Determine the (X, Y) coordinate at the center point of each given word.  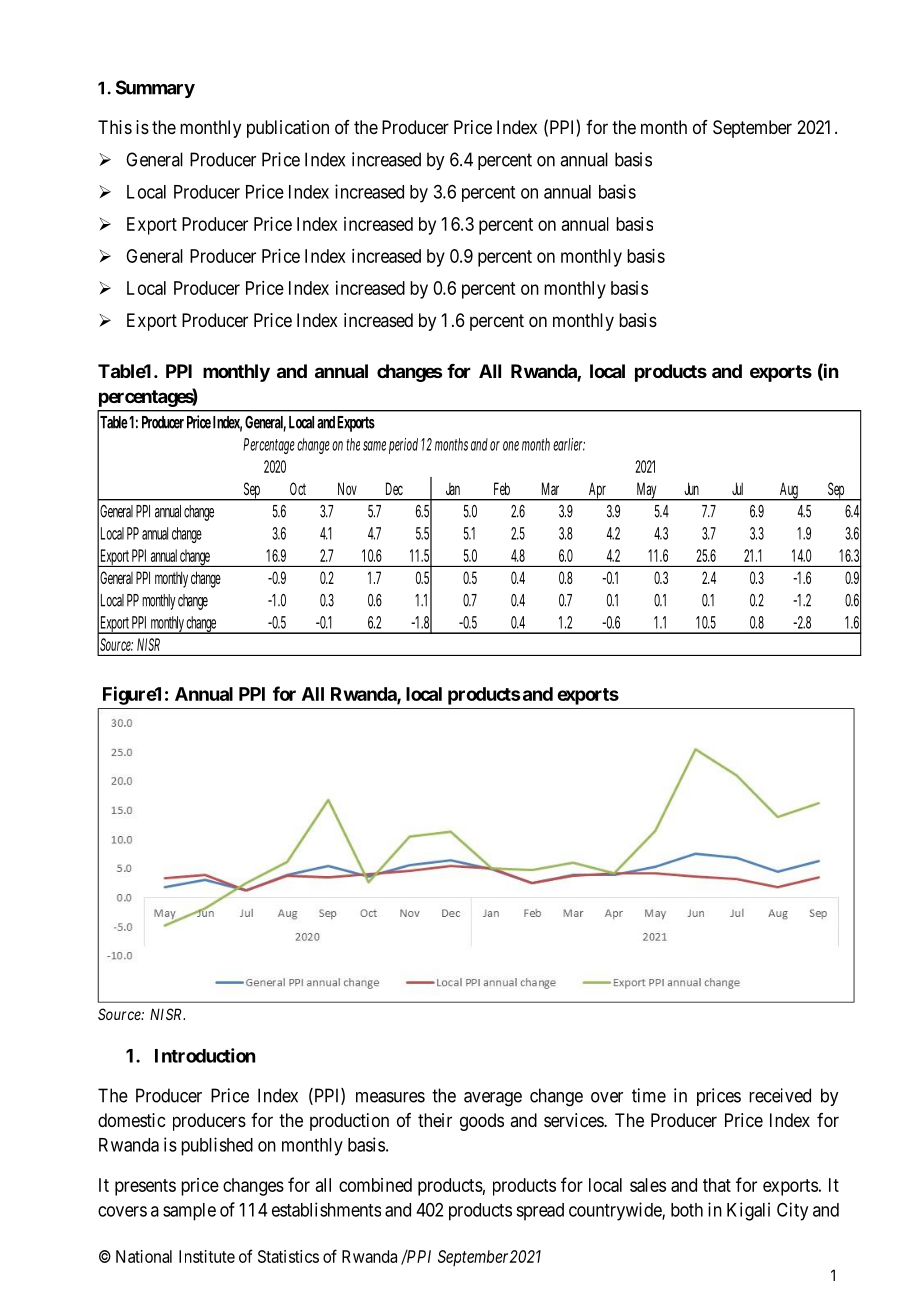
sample (189, 1212)
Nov (347, 488)
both (687, 1210)
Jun (691, 488)
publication (288, 129)
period (403, 446)
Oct (298, 488)
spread (540, 1212)
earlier (569, 444)
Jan (453, 488)
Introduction (205, 1055)
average (493, 1099)
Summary (155, 89)
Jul (737, 488)
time (649, 1095)
